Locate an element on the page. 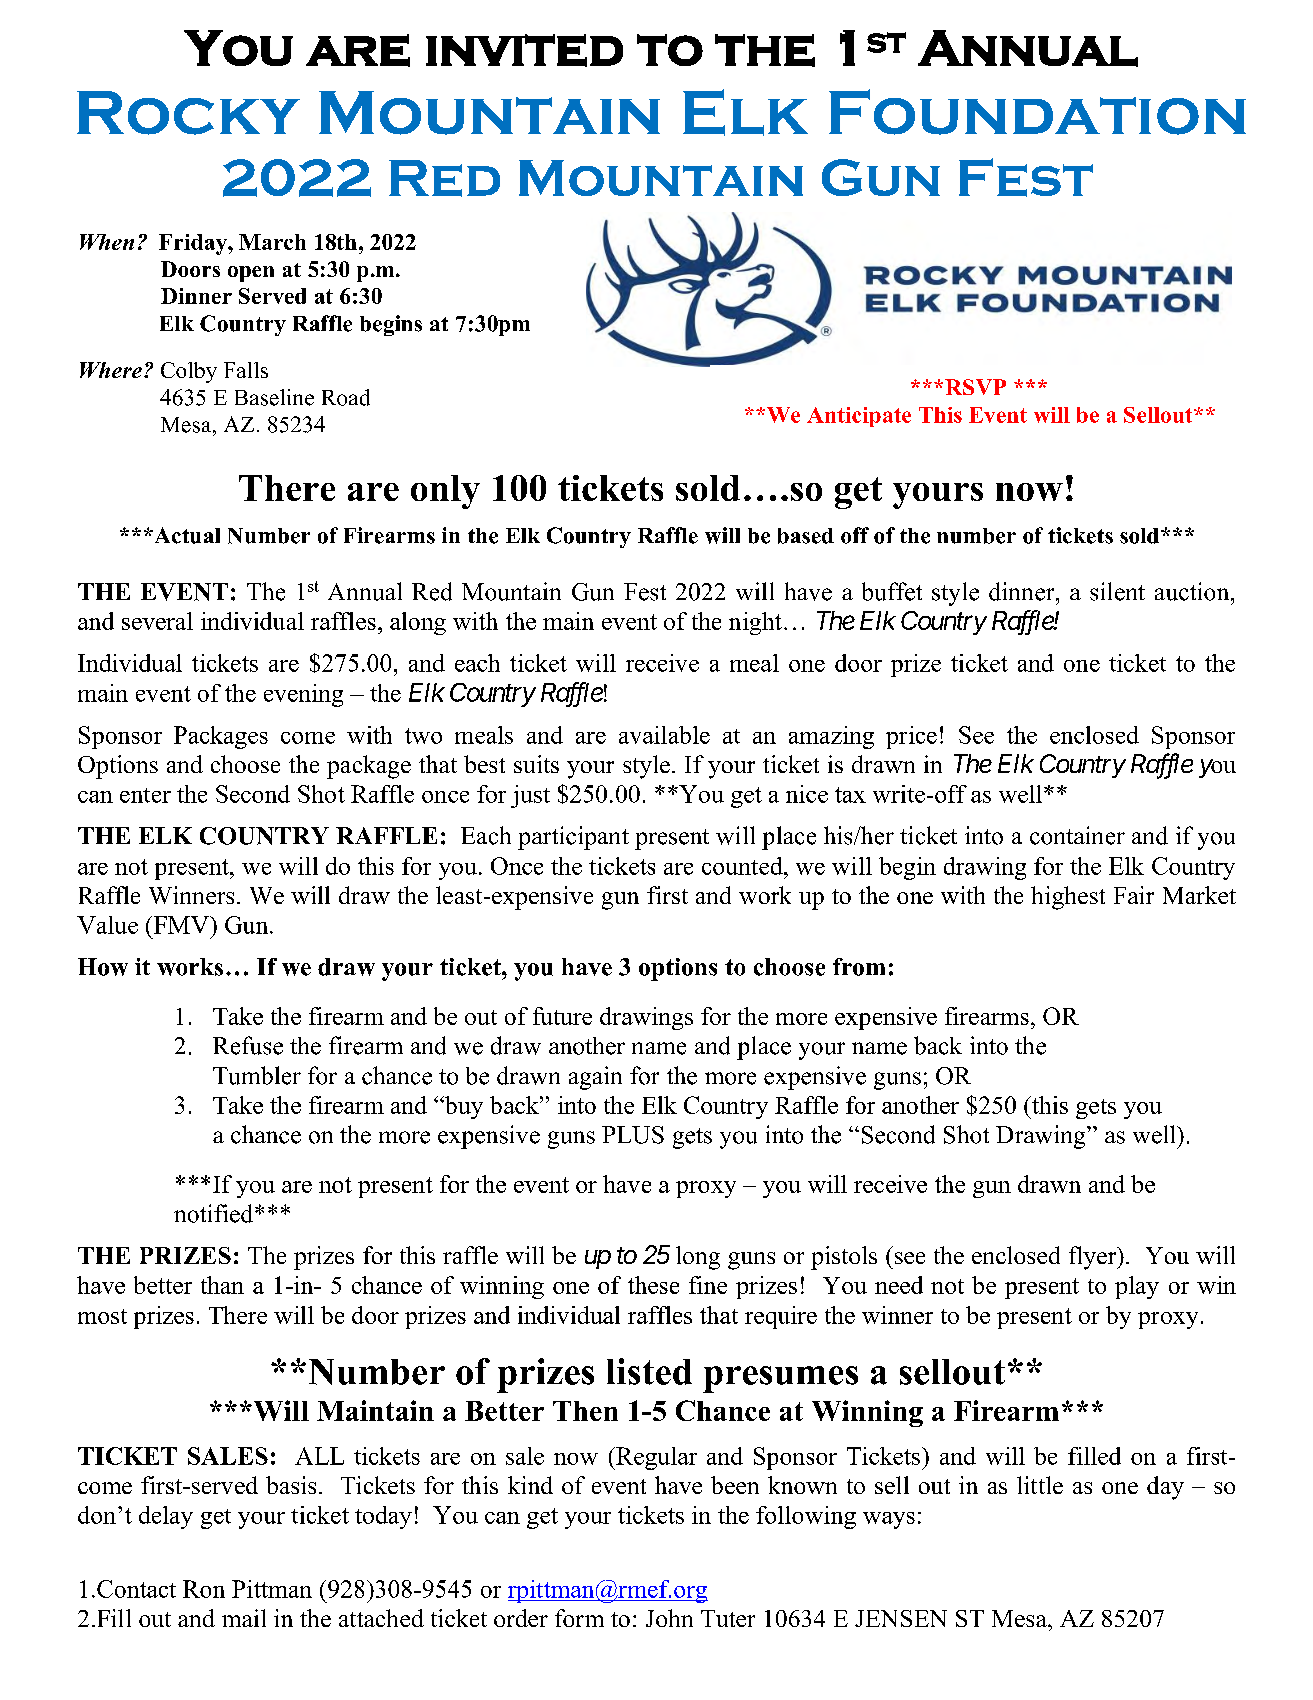 Image resolution: width=1313 pixels, height=1700 pixels. RSVP is located at coordinates (975, 387).
